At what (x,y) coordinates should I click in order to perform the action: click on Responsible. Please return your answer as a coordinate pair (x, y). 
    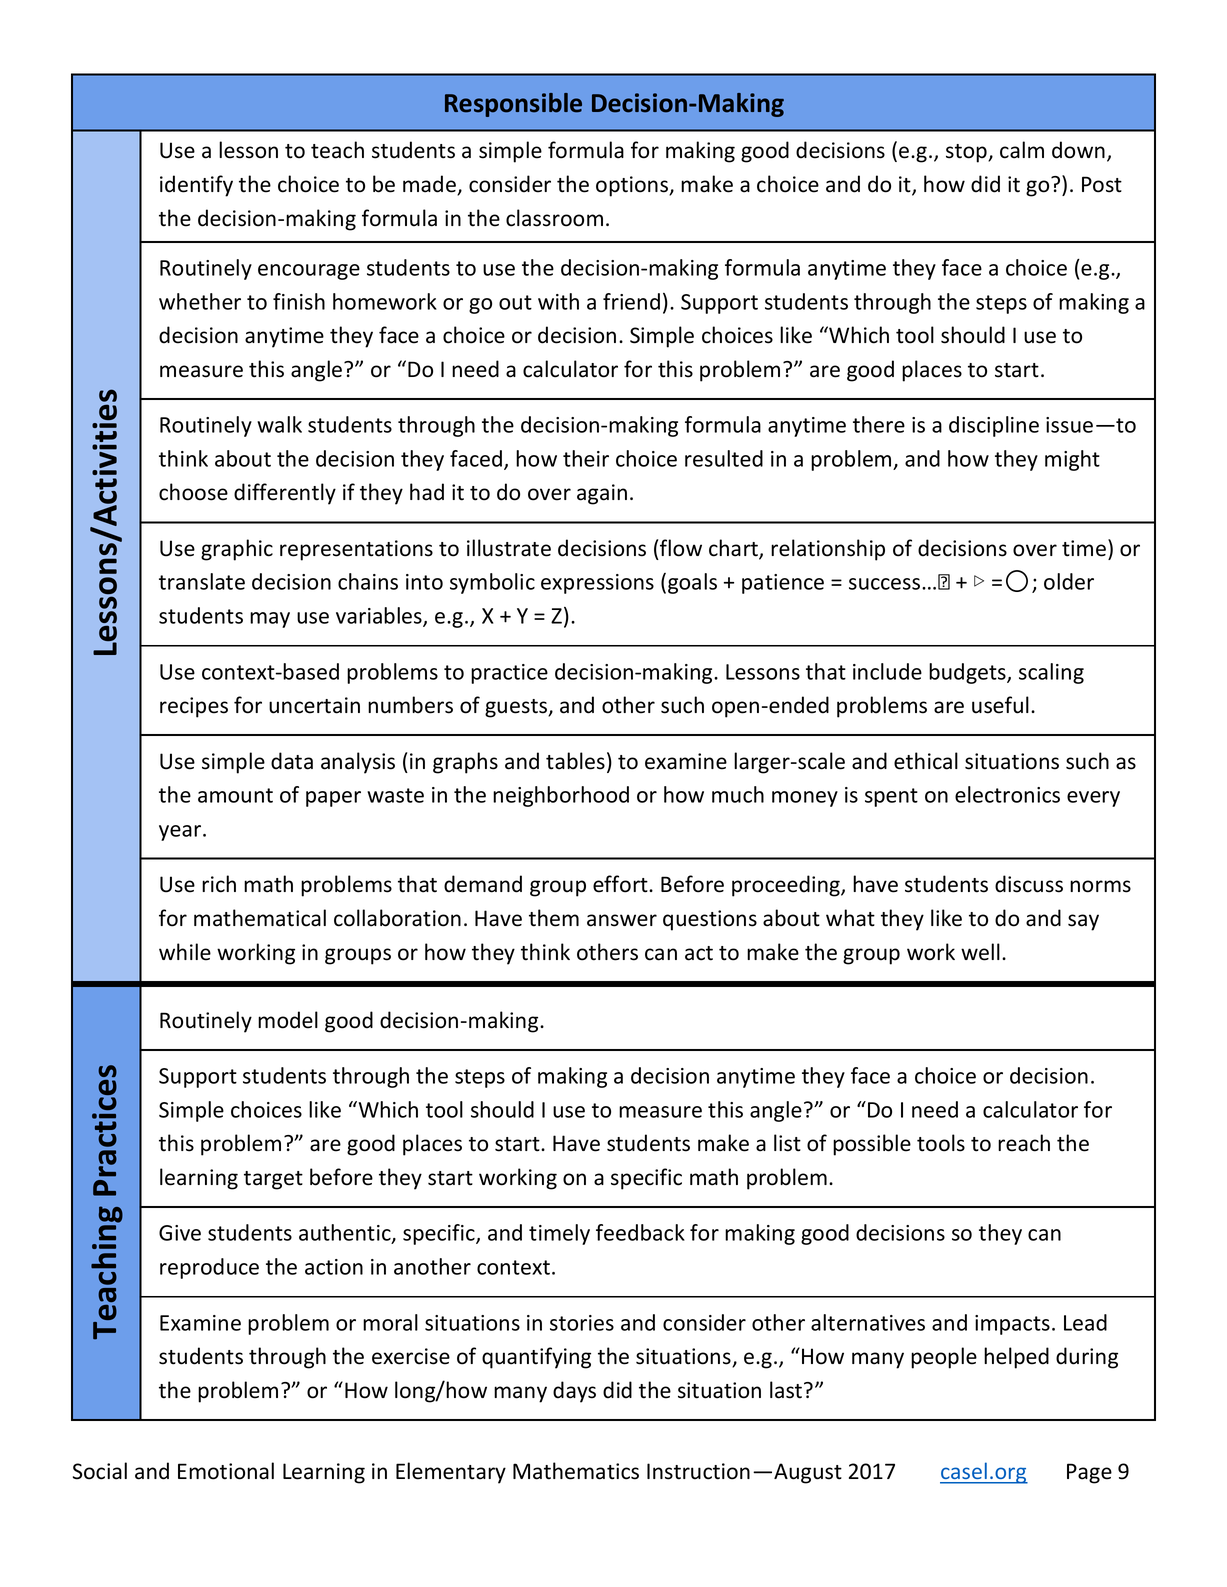
    Looking at the image, I should click on (513, 105).
